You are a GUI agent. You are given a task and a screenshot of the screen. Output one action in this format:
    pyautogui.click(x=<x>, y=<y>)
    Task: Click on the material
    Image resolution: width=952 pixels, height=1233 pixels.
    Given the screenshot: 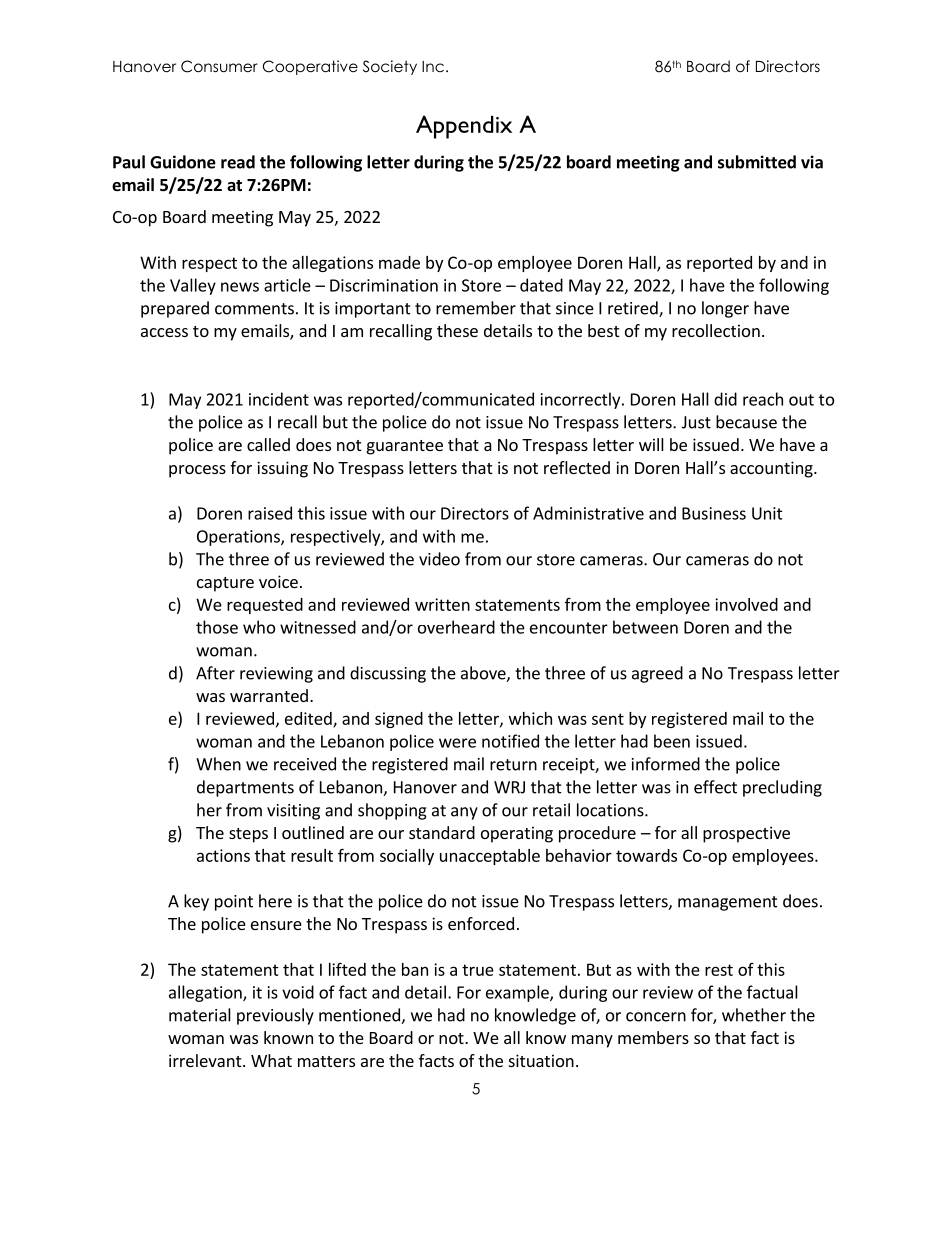 What is the action you would take?
    pyautogui.click(x=200, y=1015)
